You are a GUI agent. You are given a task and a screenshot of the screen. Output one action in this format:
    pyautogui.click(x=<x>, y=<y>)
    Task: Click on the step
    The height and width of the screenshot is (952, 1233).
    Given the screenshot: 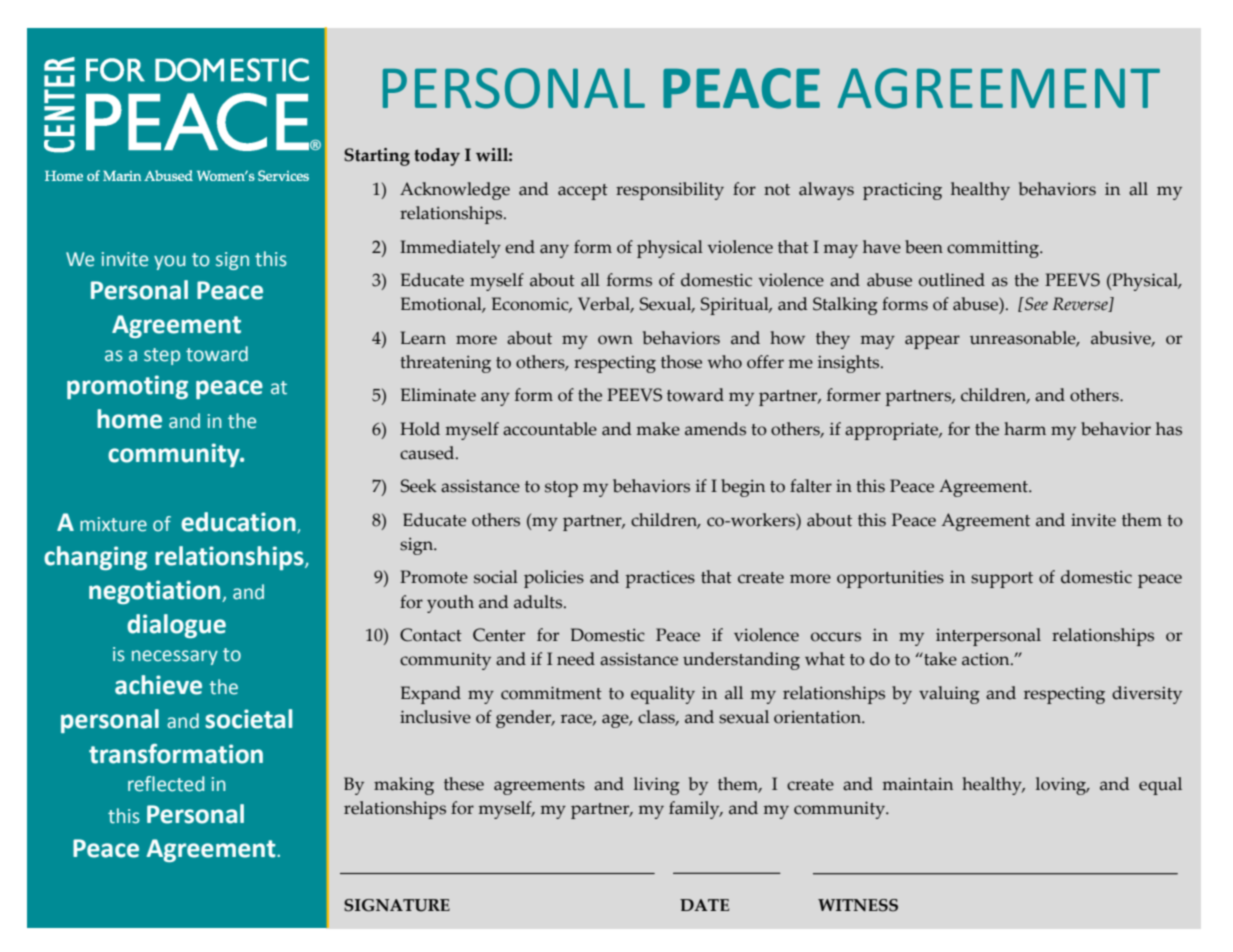 What is the action you would take?
    pyautogui.click(x=162, y=356)
